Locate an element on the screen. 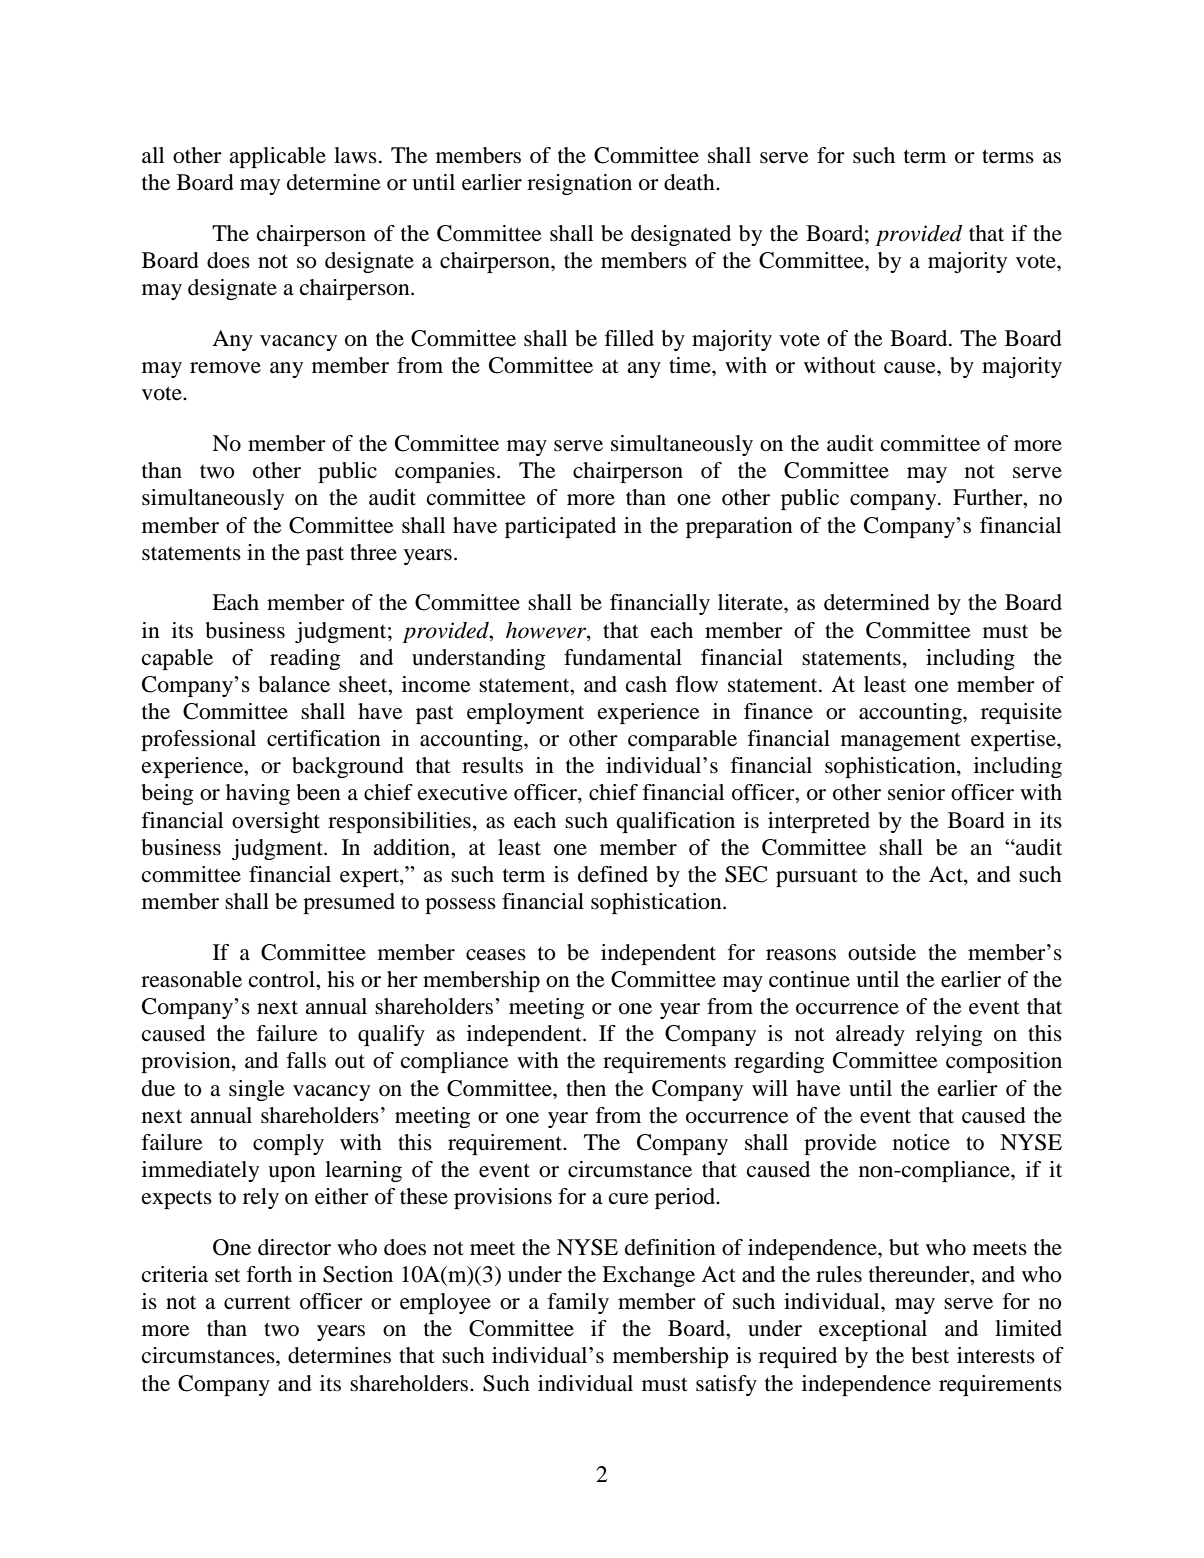 The height and width of the screenshot is (1558, 1204). death is located at coordinates (690, 182).
